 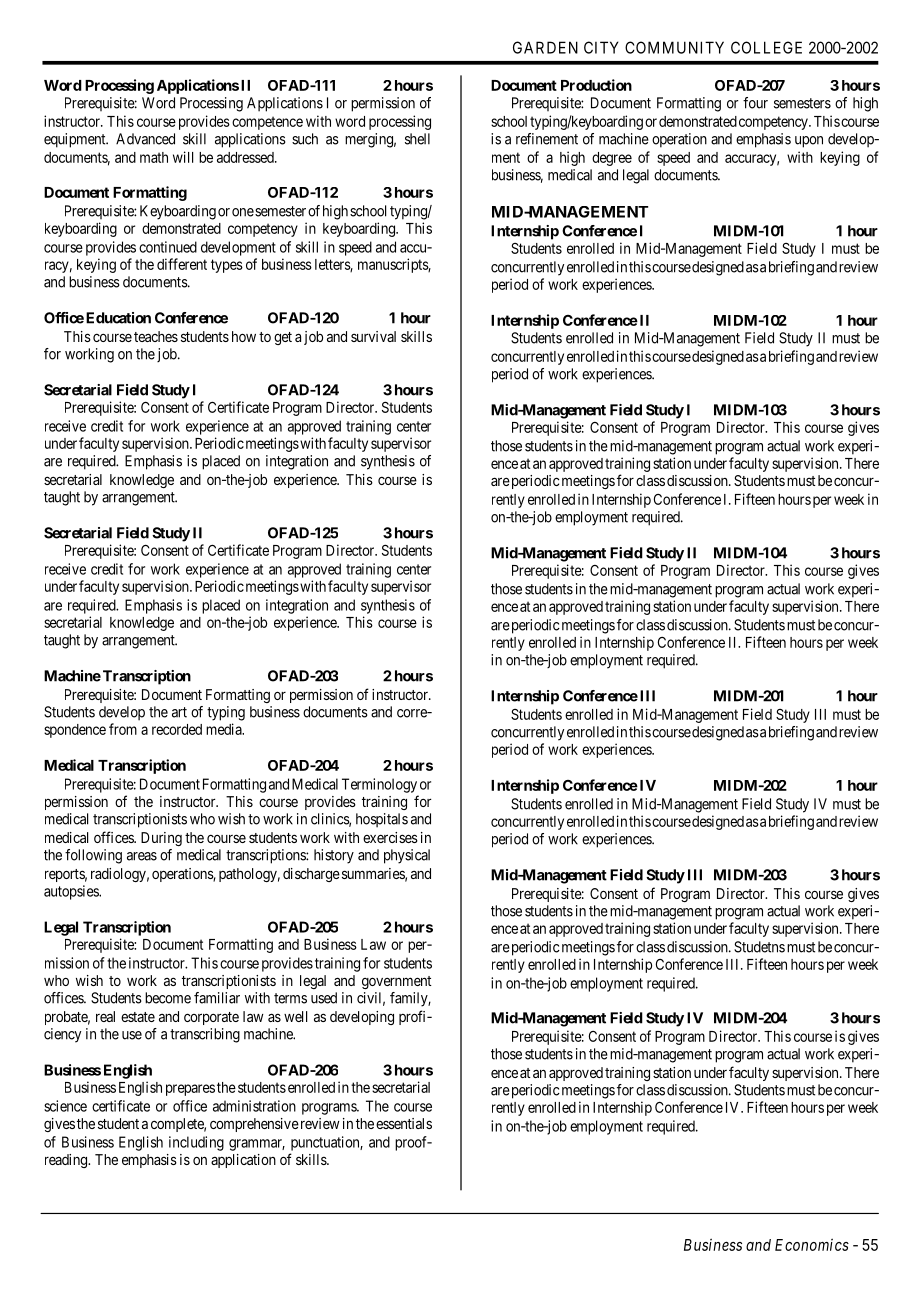 What do you see at coordinates (382, 820) in the screenshot?
I see `hospitals` at bounding box center [382, 820].
